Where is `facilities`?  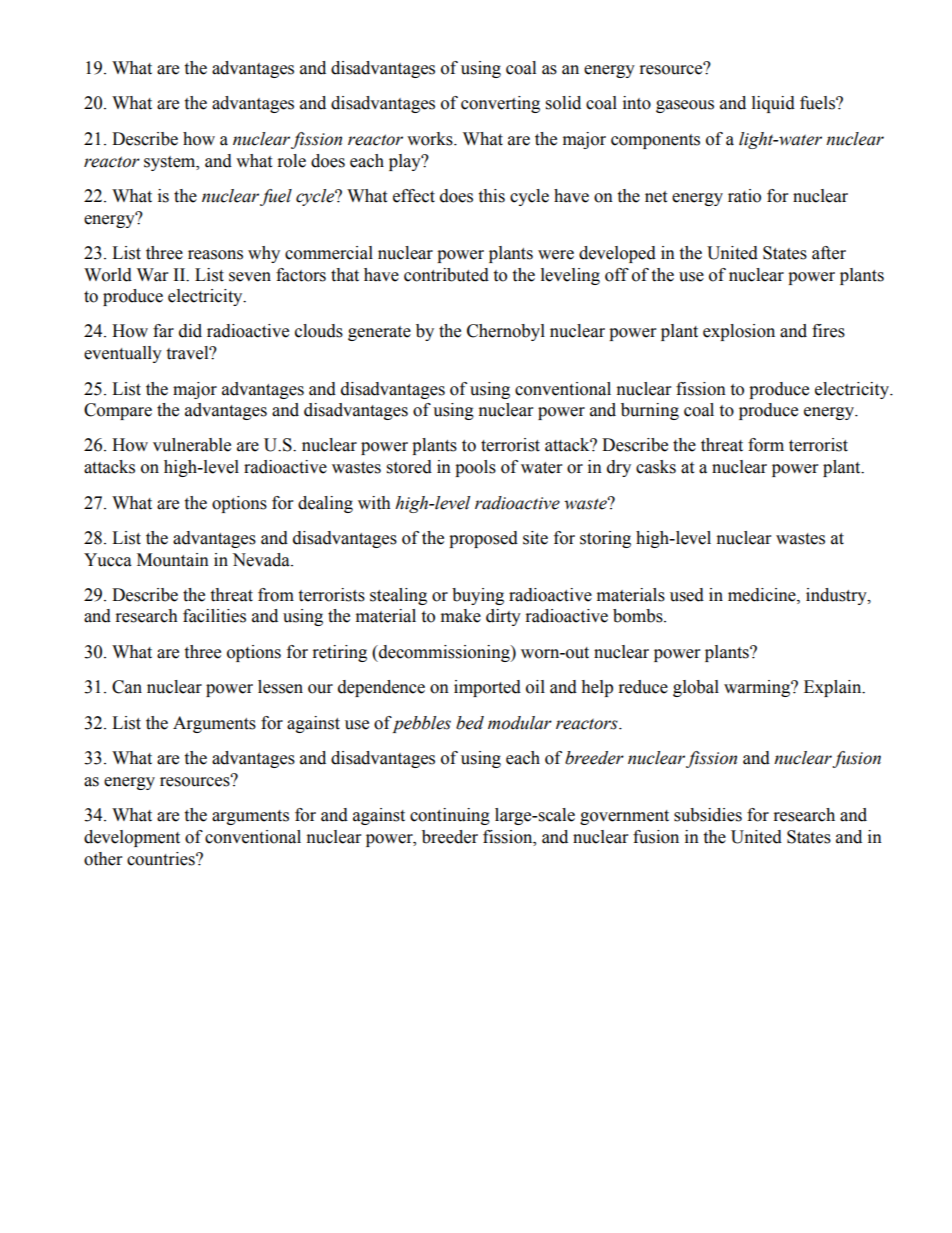 facilities is located at coordinates (214, 616).
